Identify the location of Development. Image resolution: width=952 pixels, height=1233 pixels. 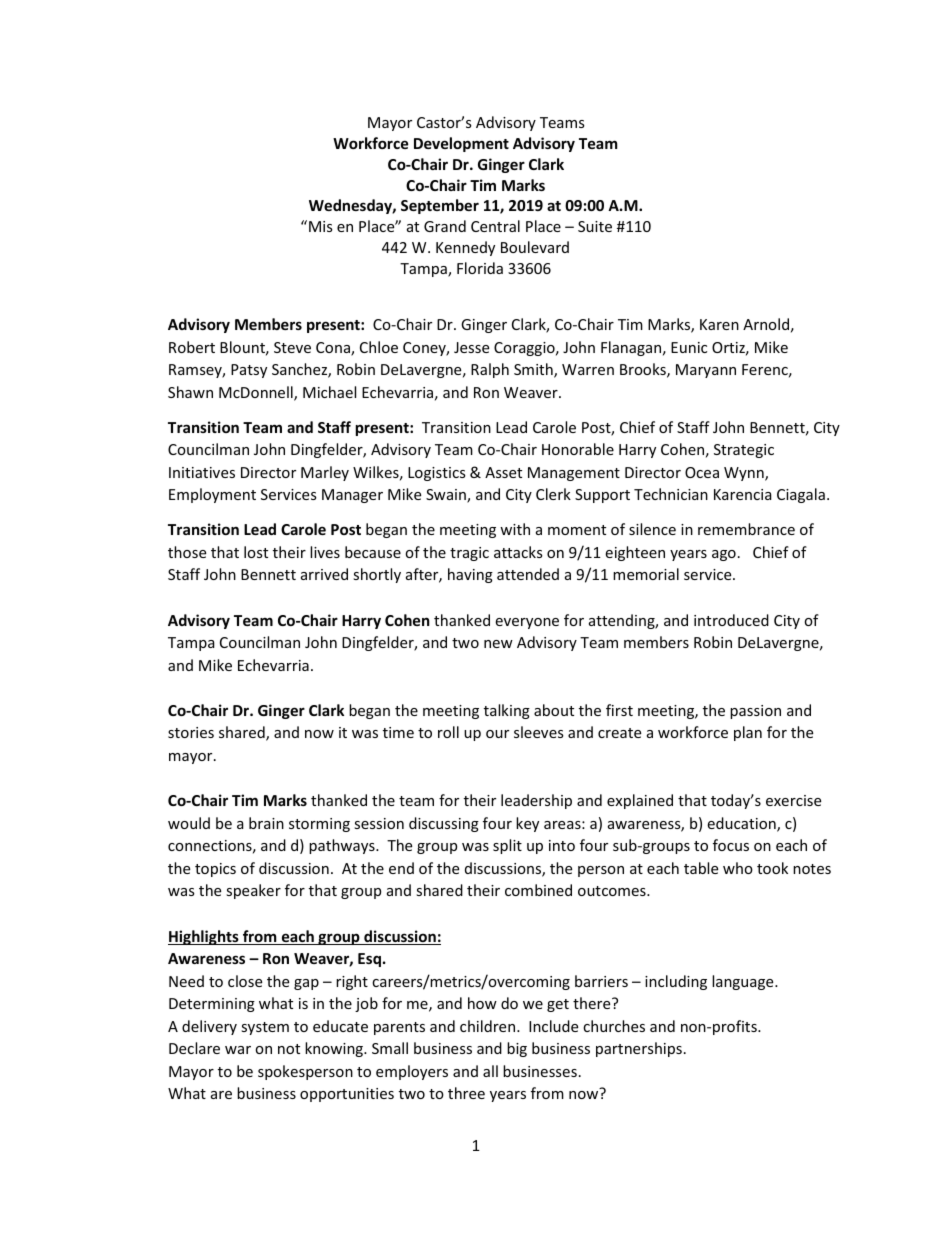
(461, 144).
